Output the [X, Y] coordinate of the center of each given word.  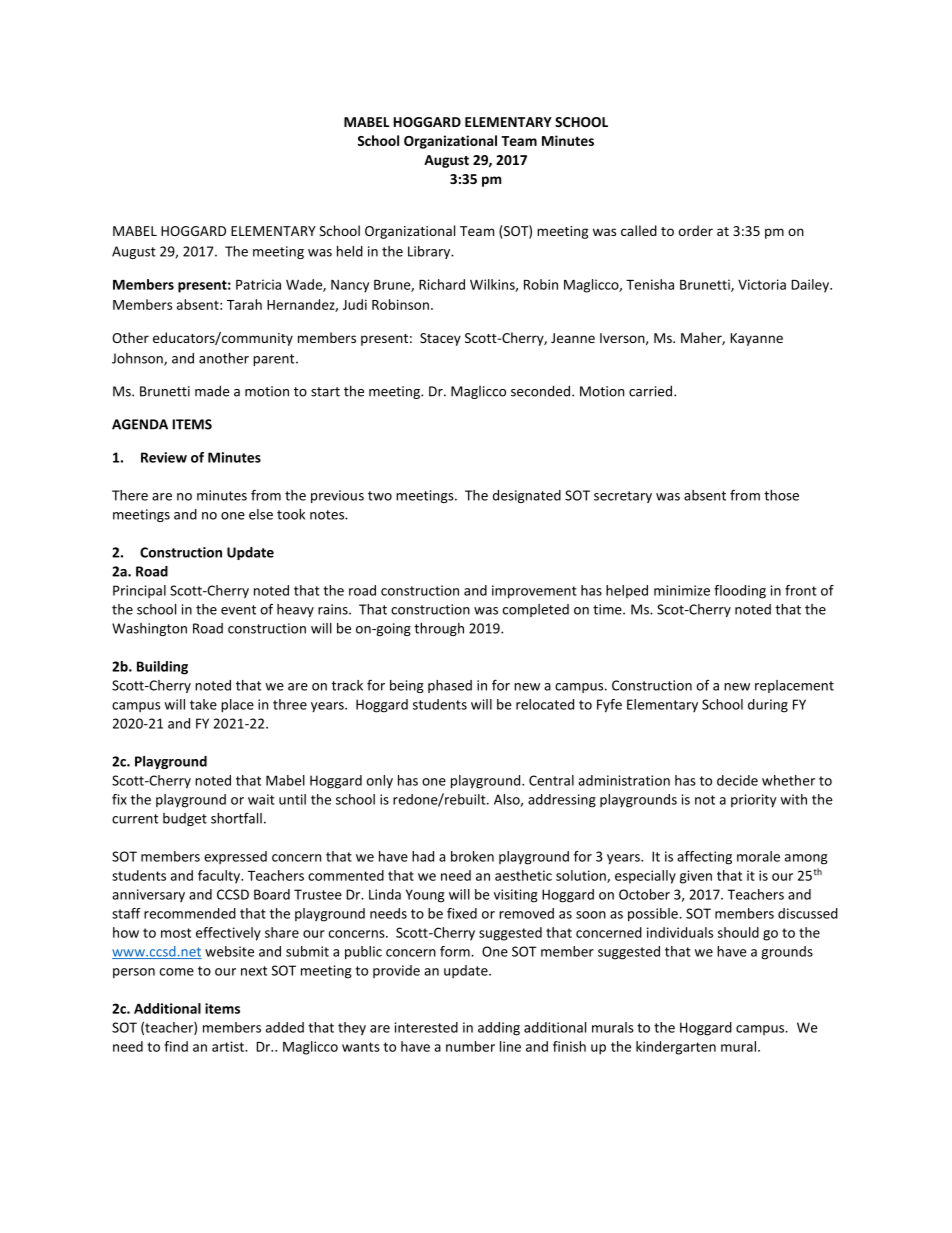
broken [472, 856]
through [439, 629]
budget [185, 819]
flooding [740, 592]
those [781, 495]
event [238, 610]
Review [164, 457]
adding [499, 1029]
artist [229, 1046]
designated [527, 496]
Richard [442, 284]
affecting [704, 858]
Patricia [258, 284]
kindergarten [676, 1048]
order [696, 230]
